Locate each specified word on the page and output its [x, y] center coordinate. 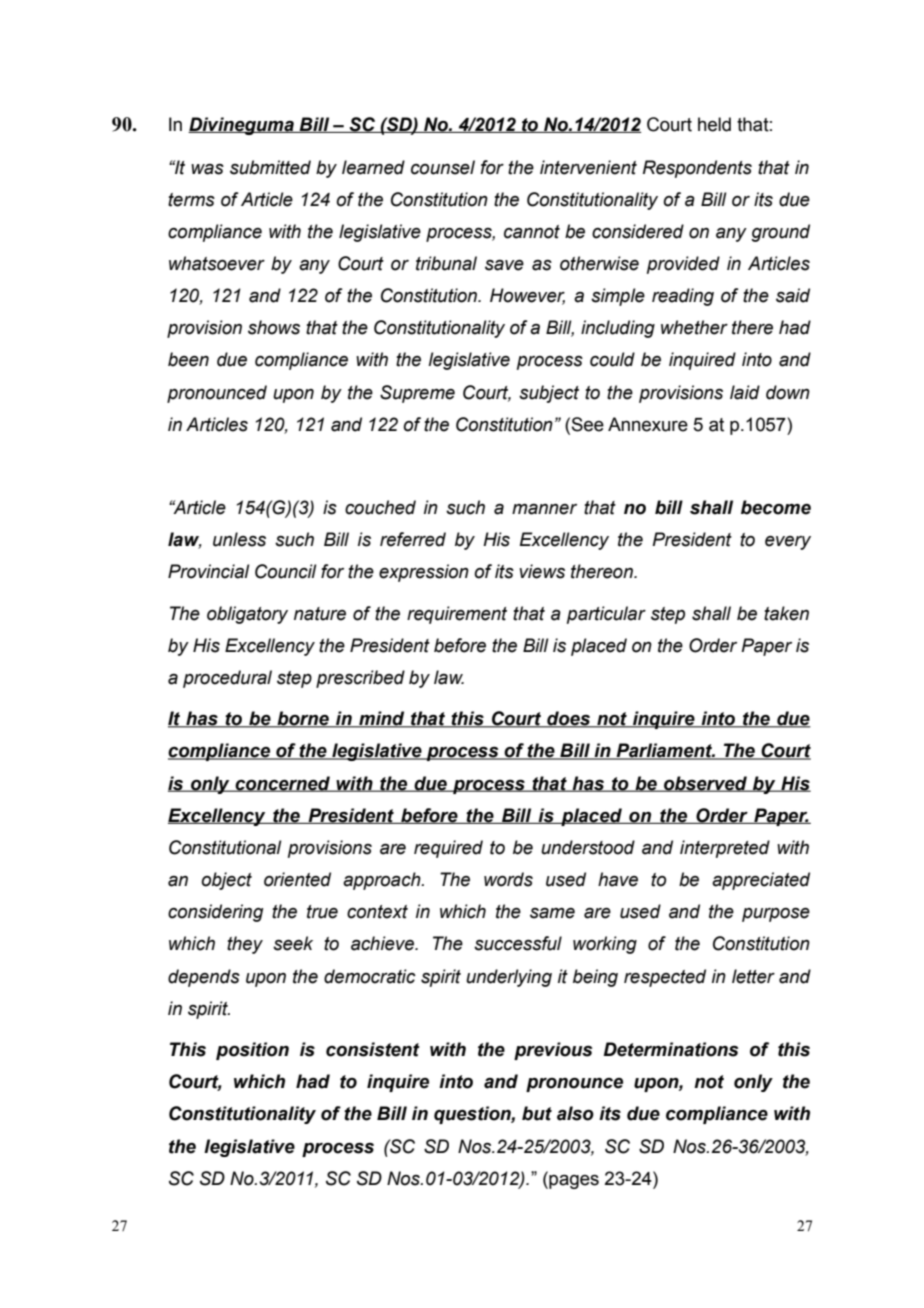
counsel [443, 167]
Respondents [697, 169]
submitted [270, 167]
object [226, 881]
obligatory [247, 615]
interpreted [725, 849]
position [252, 1051]
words [508, 879]
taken [786, 613]
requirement [457, 615]
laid [745, 392]
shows [274, 327]
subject [549, 394]
